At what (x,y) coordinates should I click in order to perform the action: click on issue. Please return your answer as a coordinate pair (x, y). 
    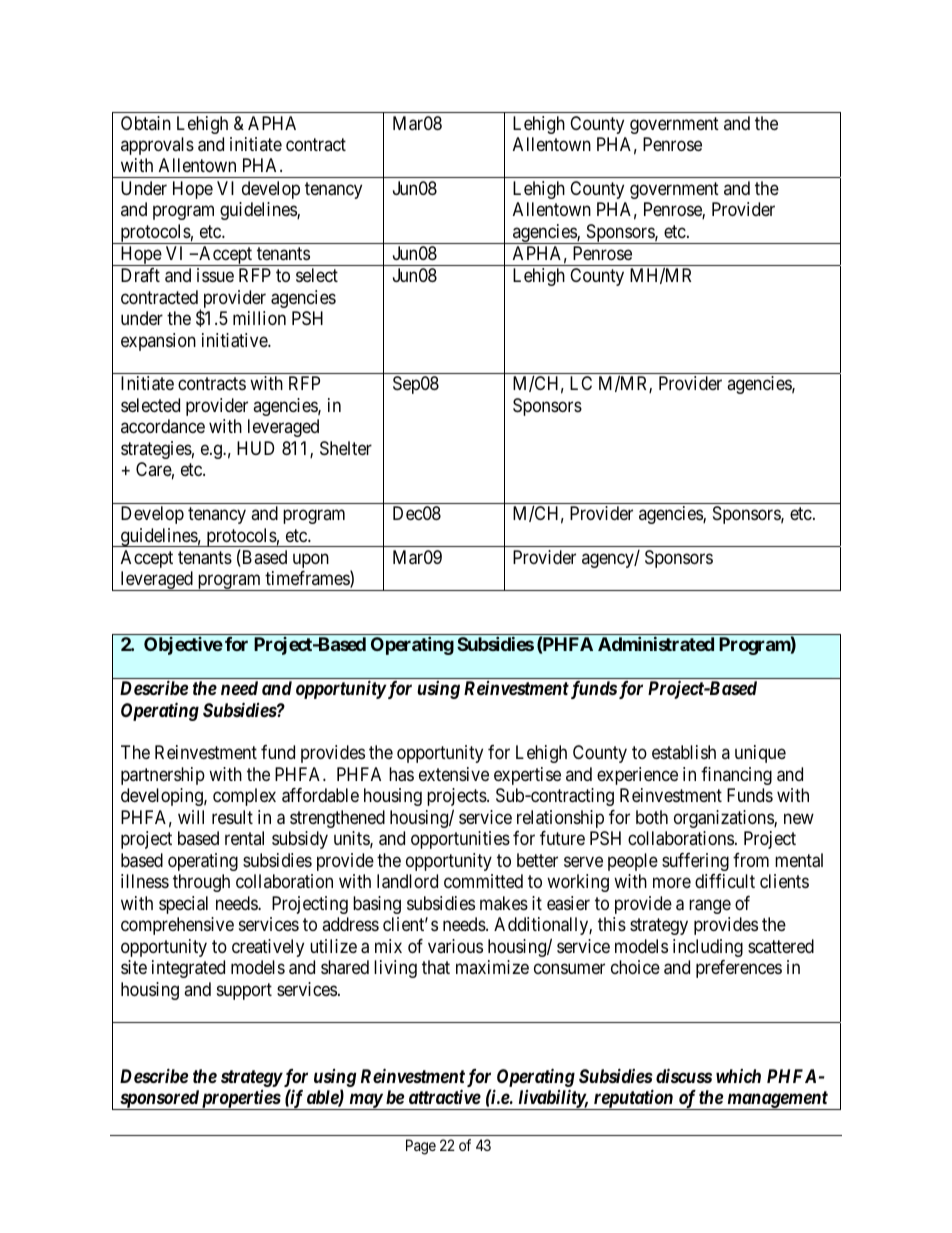
    Looking at the image, I should click on (215, 275).
